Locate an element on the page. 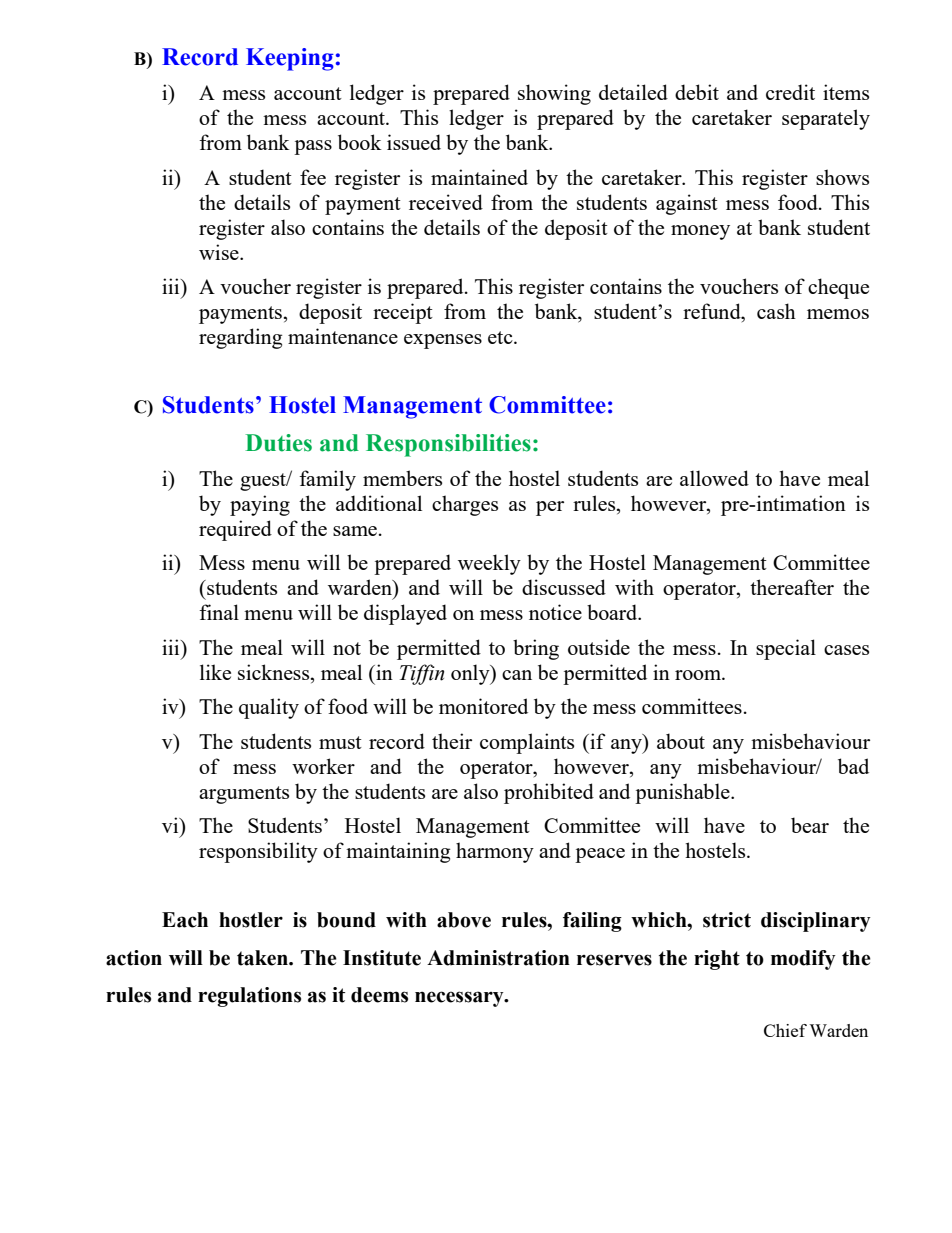 This document has height=1233, width=952. special is located at coordinates (786, 649).
